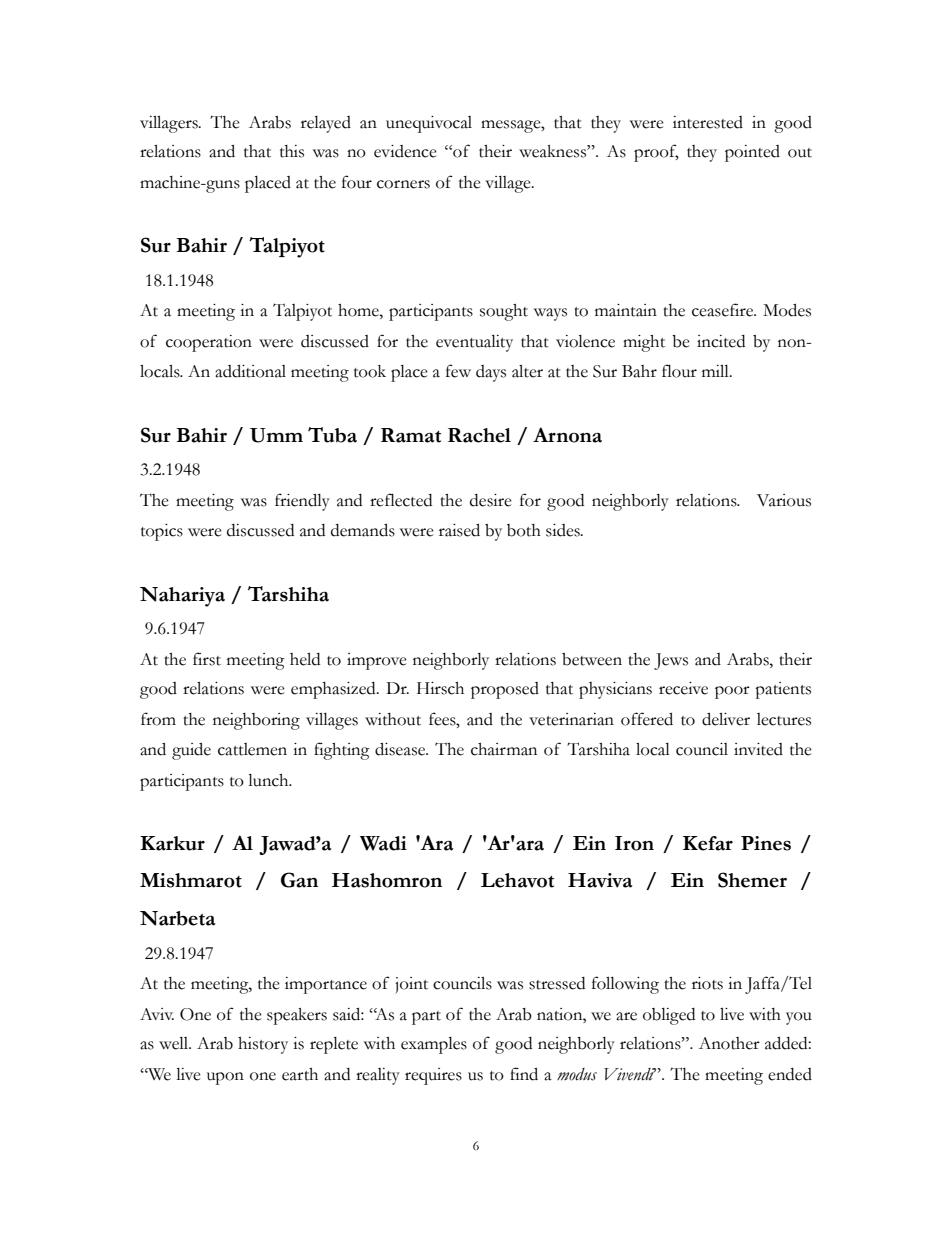  What do you see at coordinates (207, 659) in the screenshot?
I see `first` at bounding box center [207, 659].
